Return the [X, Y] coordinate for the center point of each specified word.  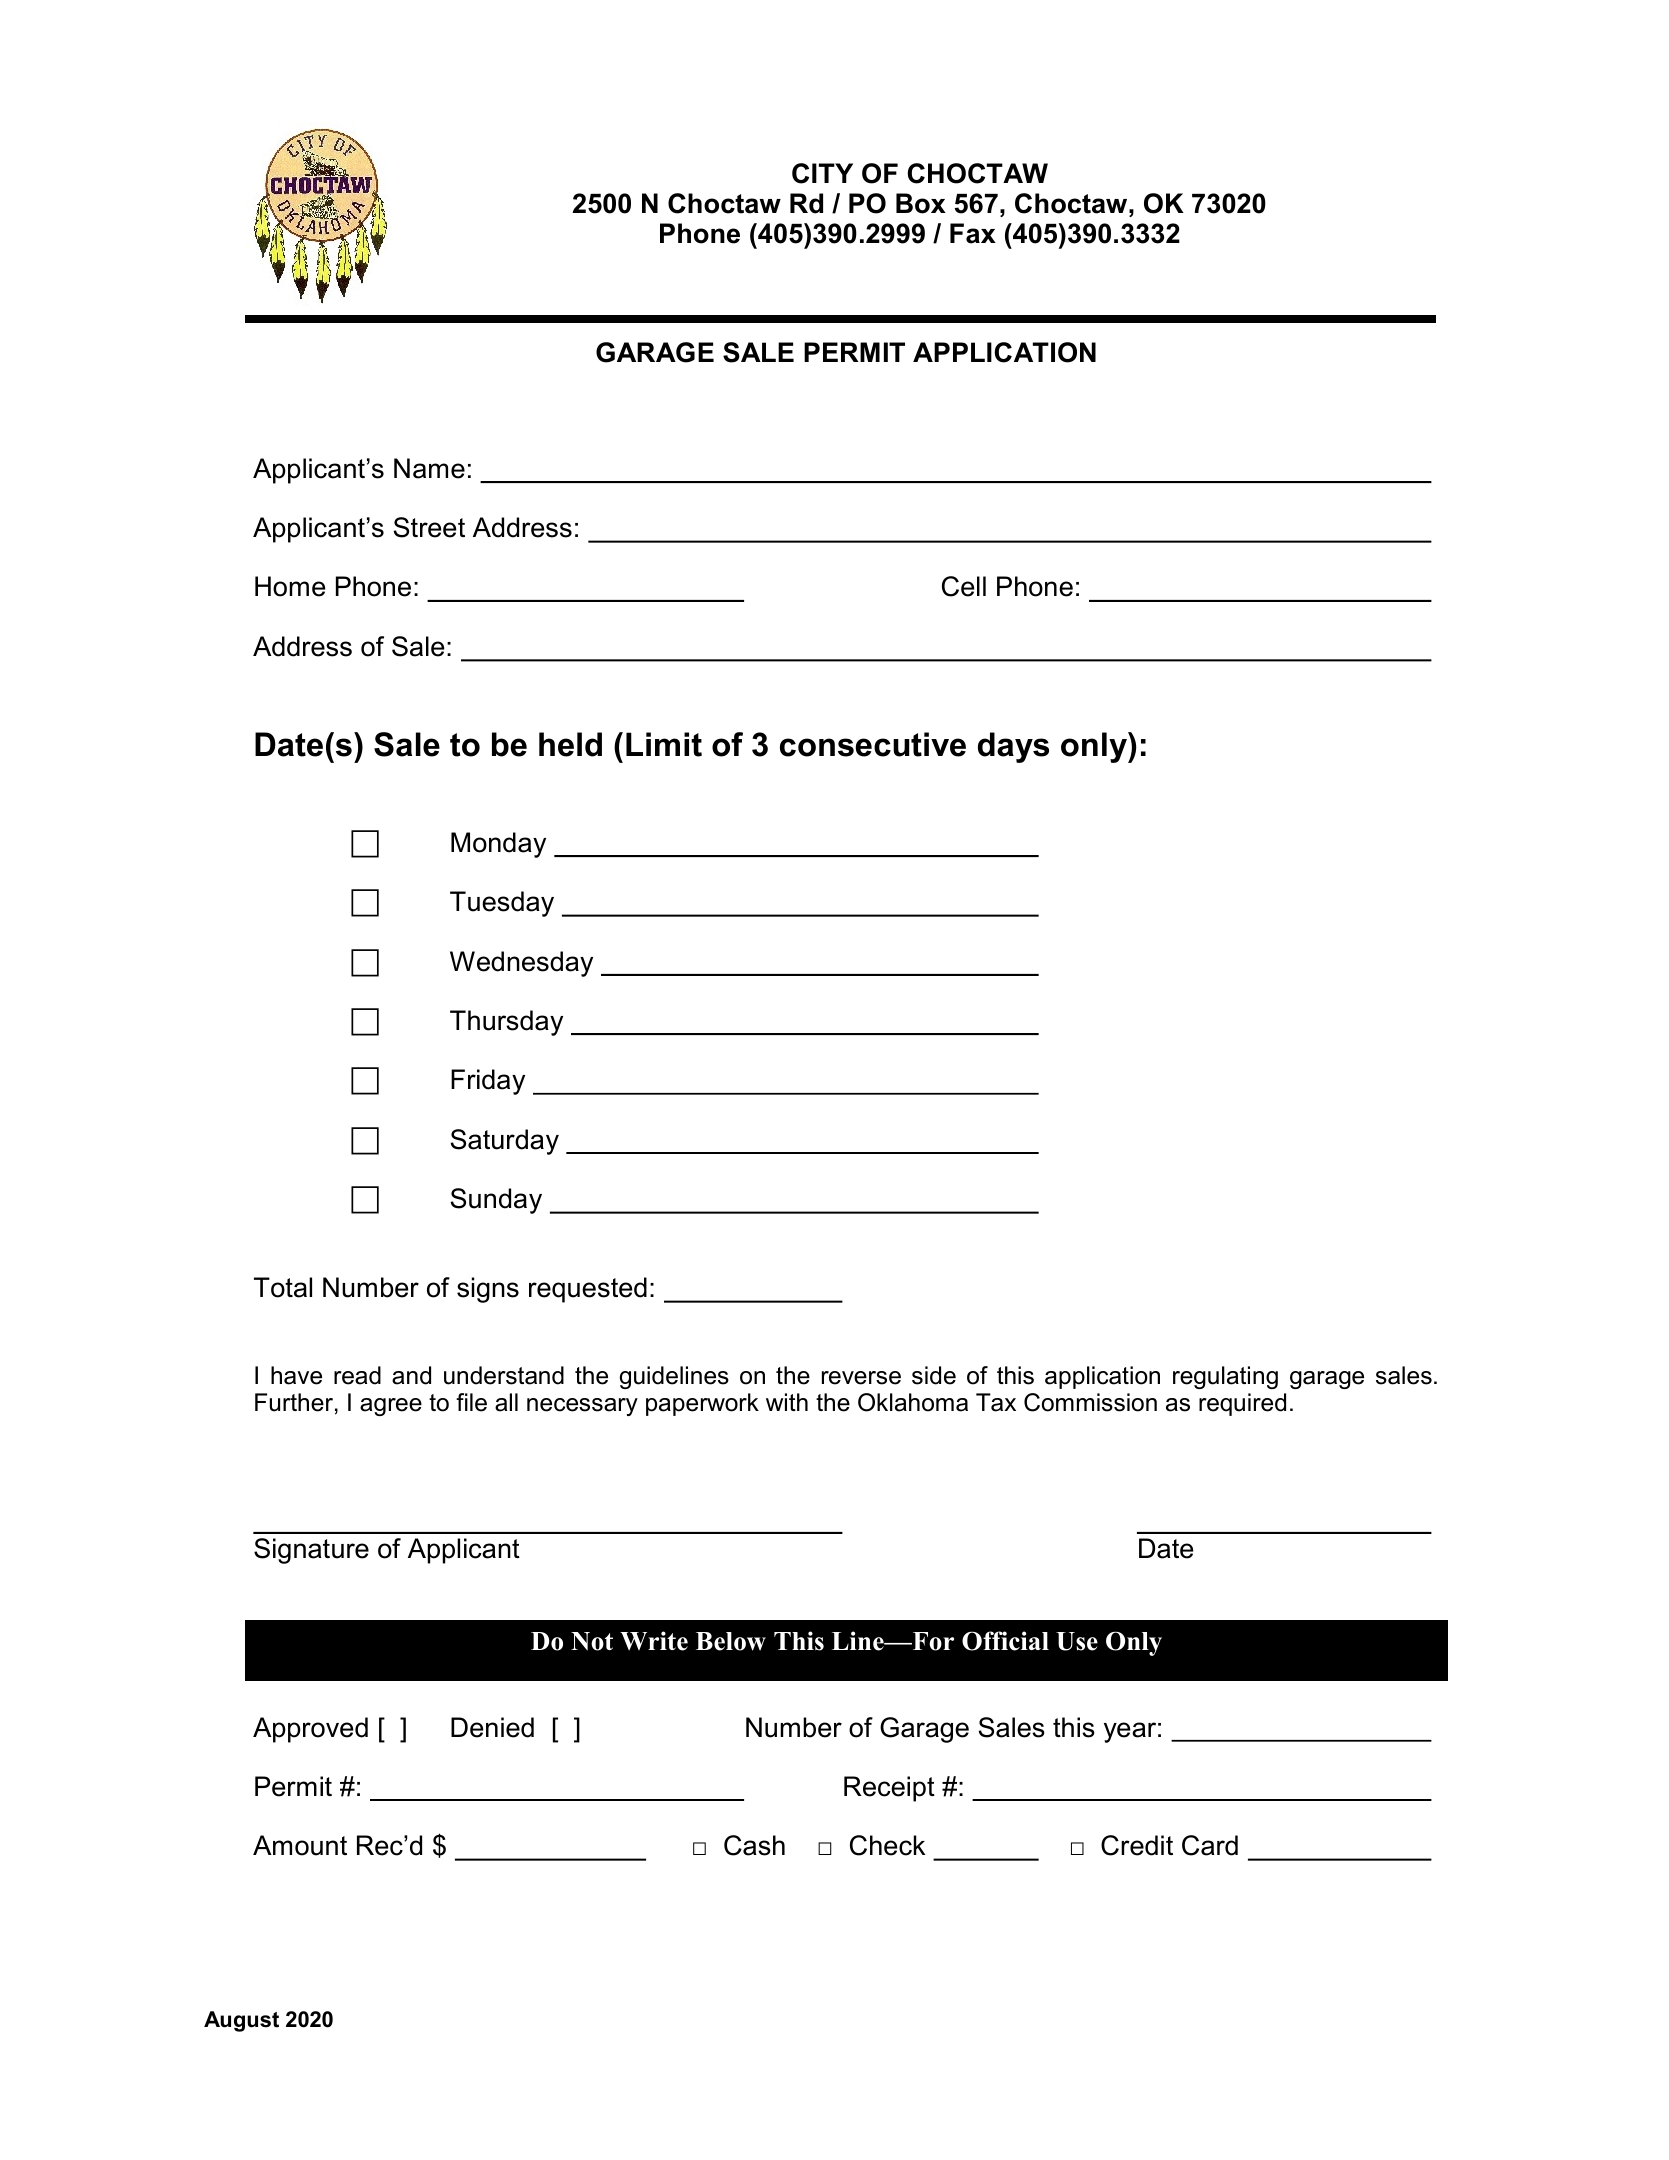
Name [429, 468]
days [1013, 747]
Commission [1090, 1402]
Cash [754, 1845]
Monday [498, 845]
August [241, 2021]
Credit [1137, 1845]
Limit [664, 744]
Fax [973, 233]
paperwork [702, 1404]
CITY [822, 173]
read [357, 1375]
